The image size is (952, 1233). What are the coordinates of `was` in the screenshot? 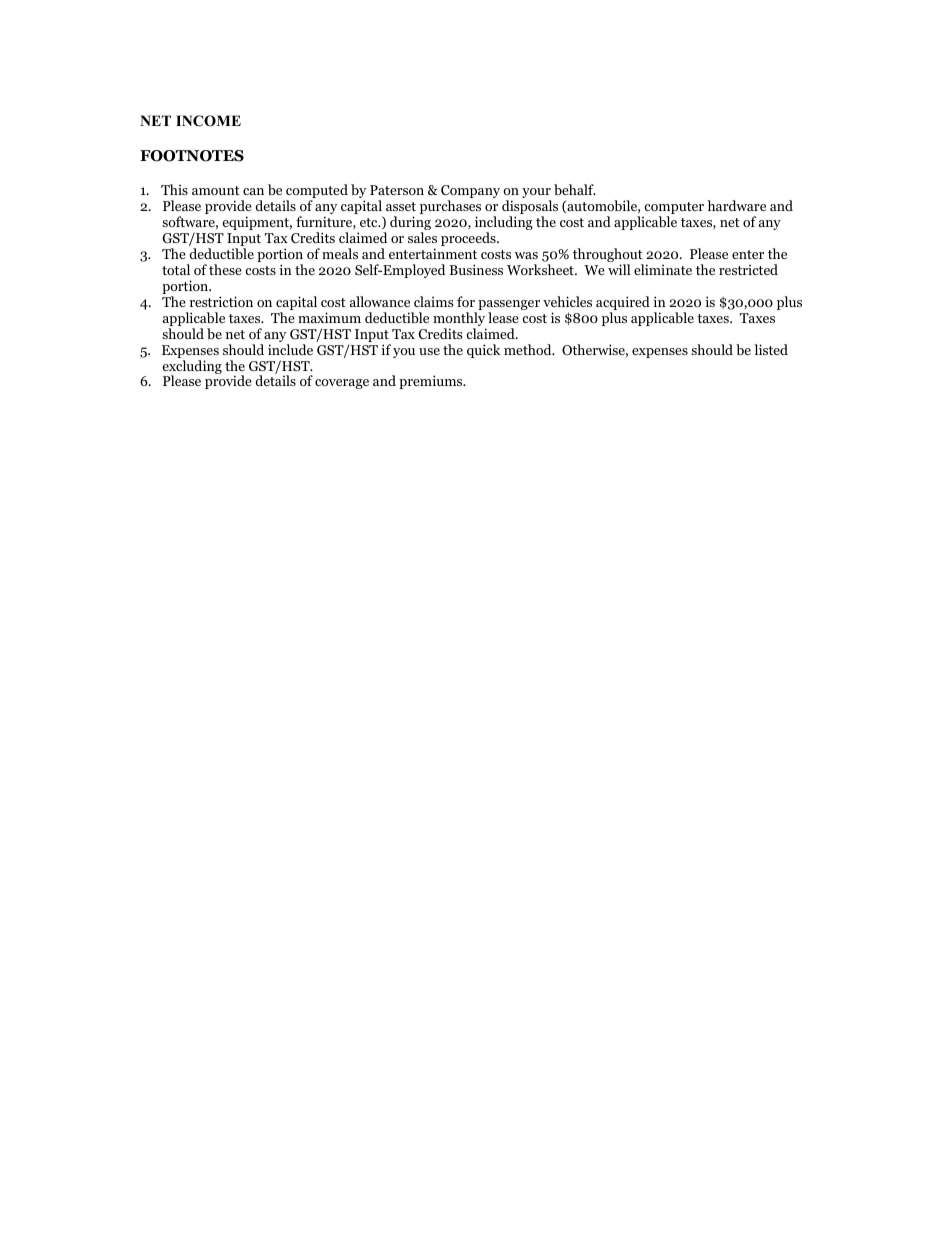 It's located at (526, 255).
